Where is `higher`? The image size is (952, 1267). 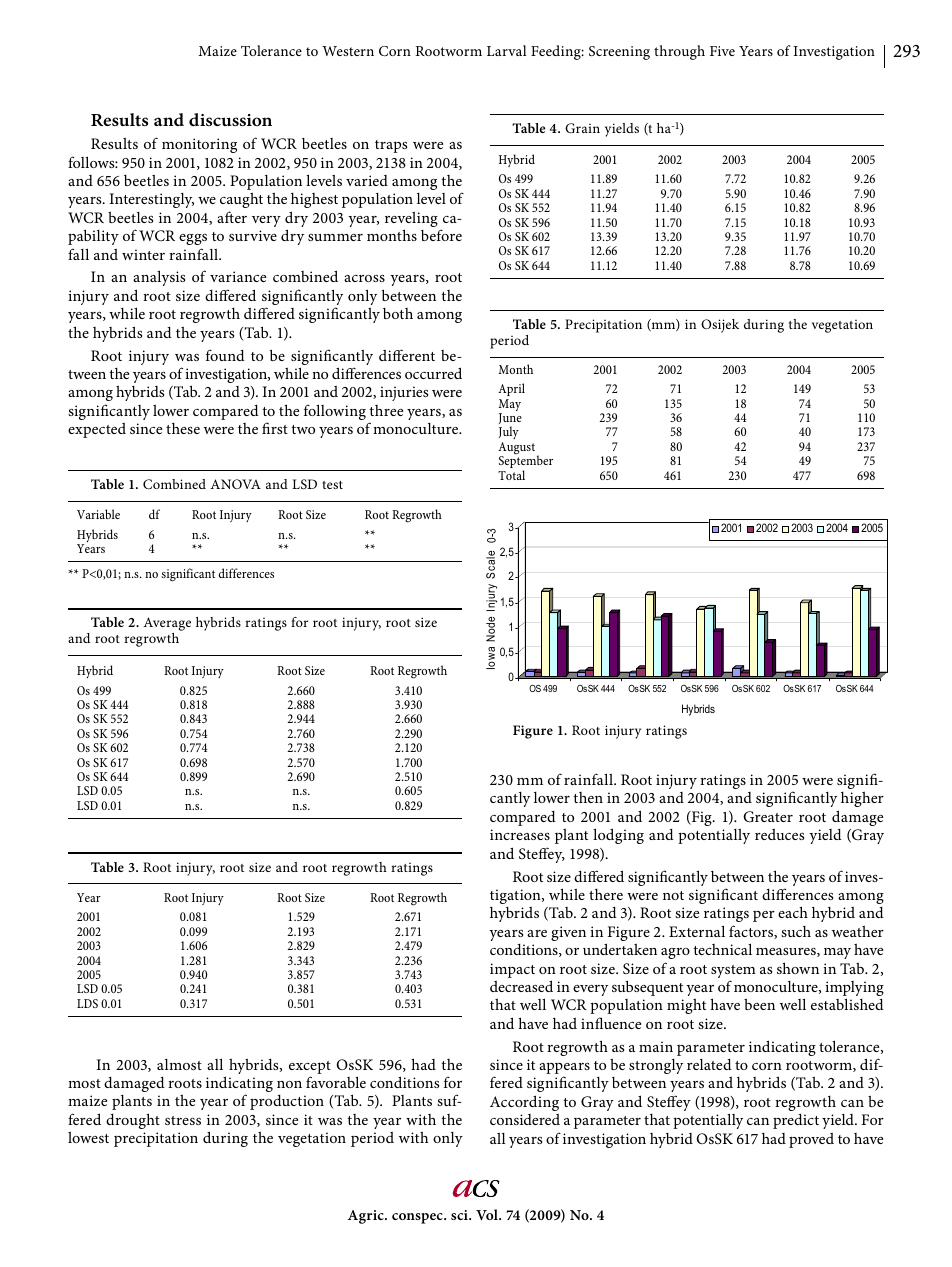 higher is located at coordinates (862, 799).
